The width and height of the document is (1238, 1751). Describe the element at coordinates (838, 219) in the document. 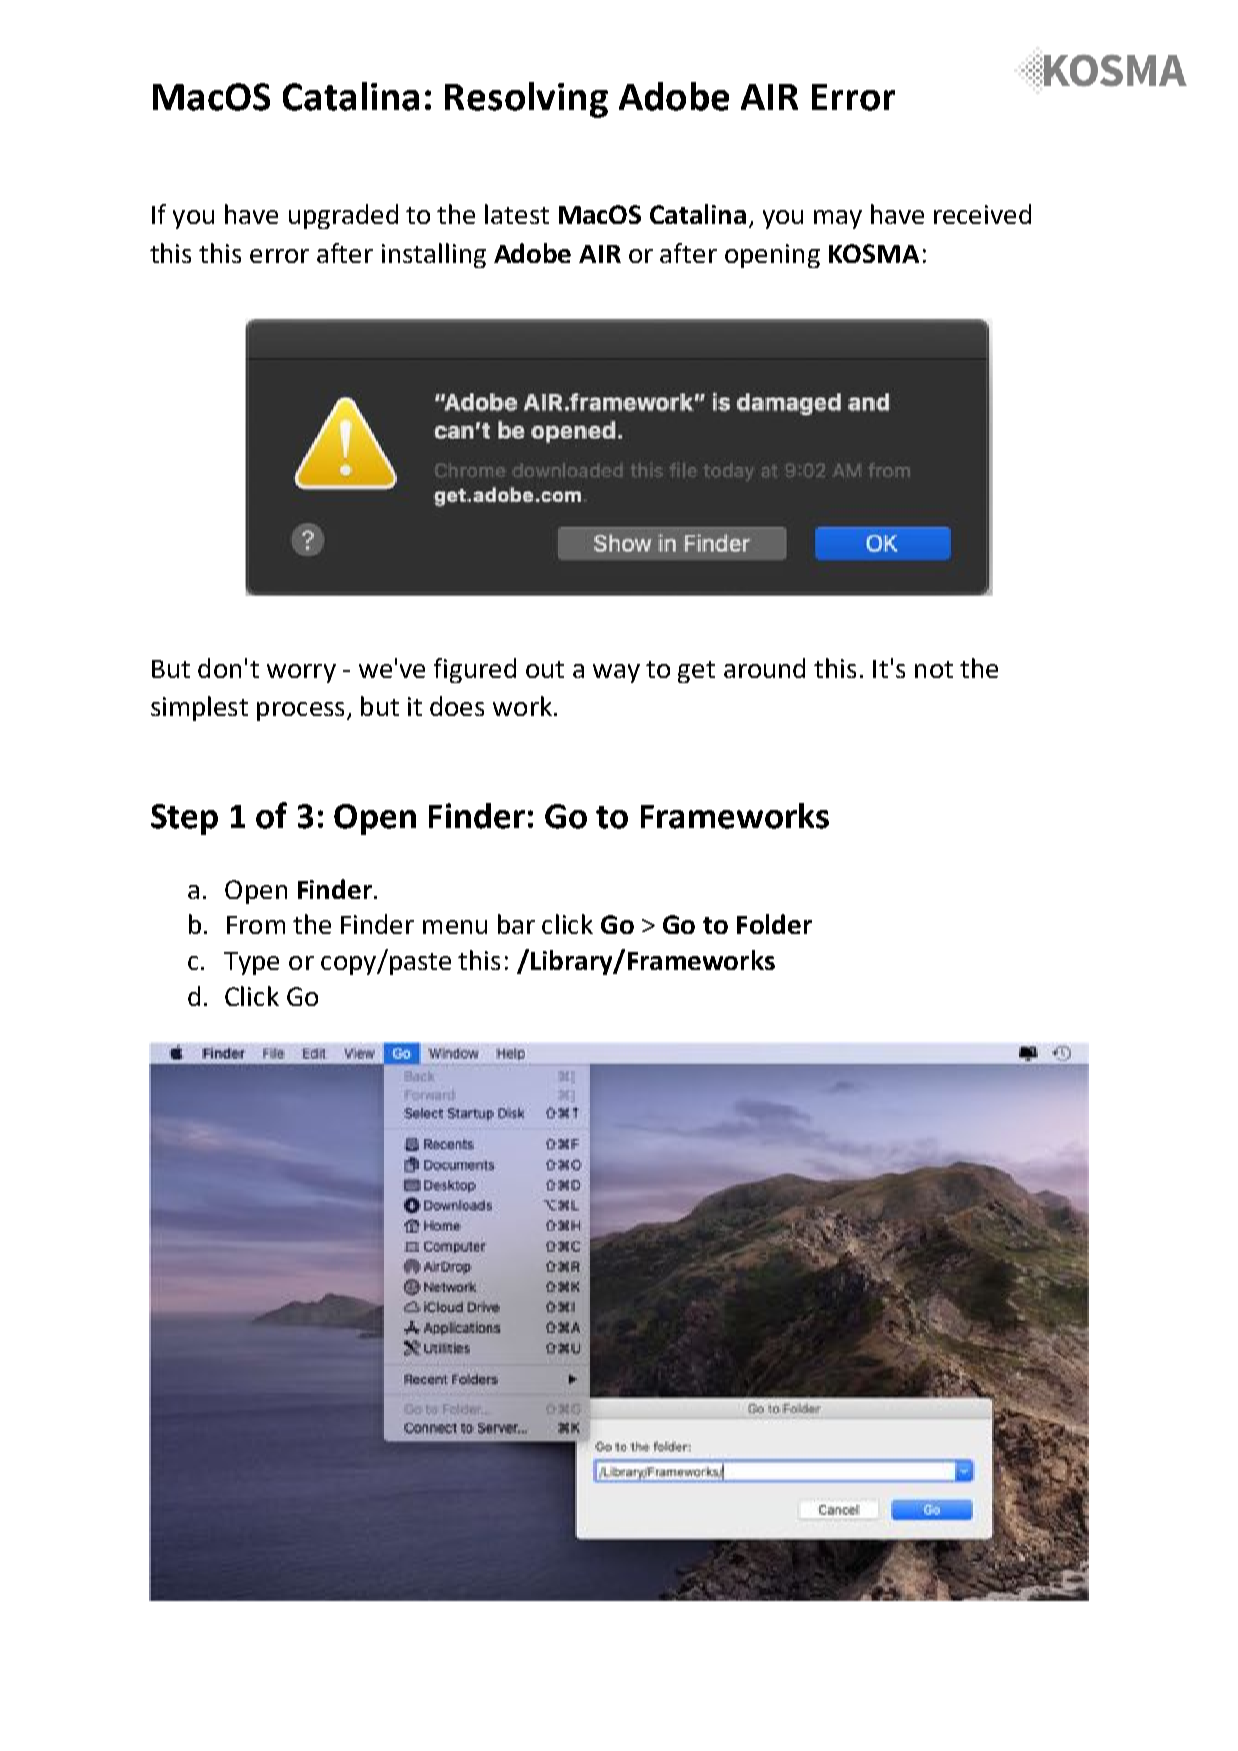

I see `may` at that location.
